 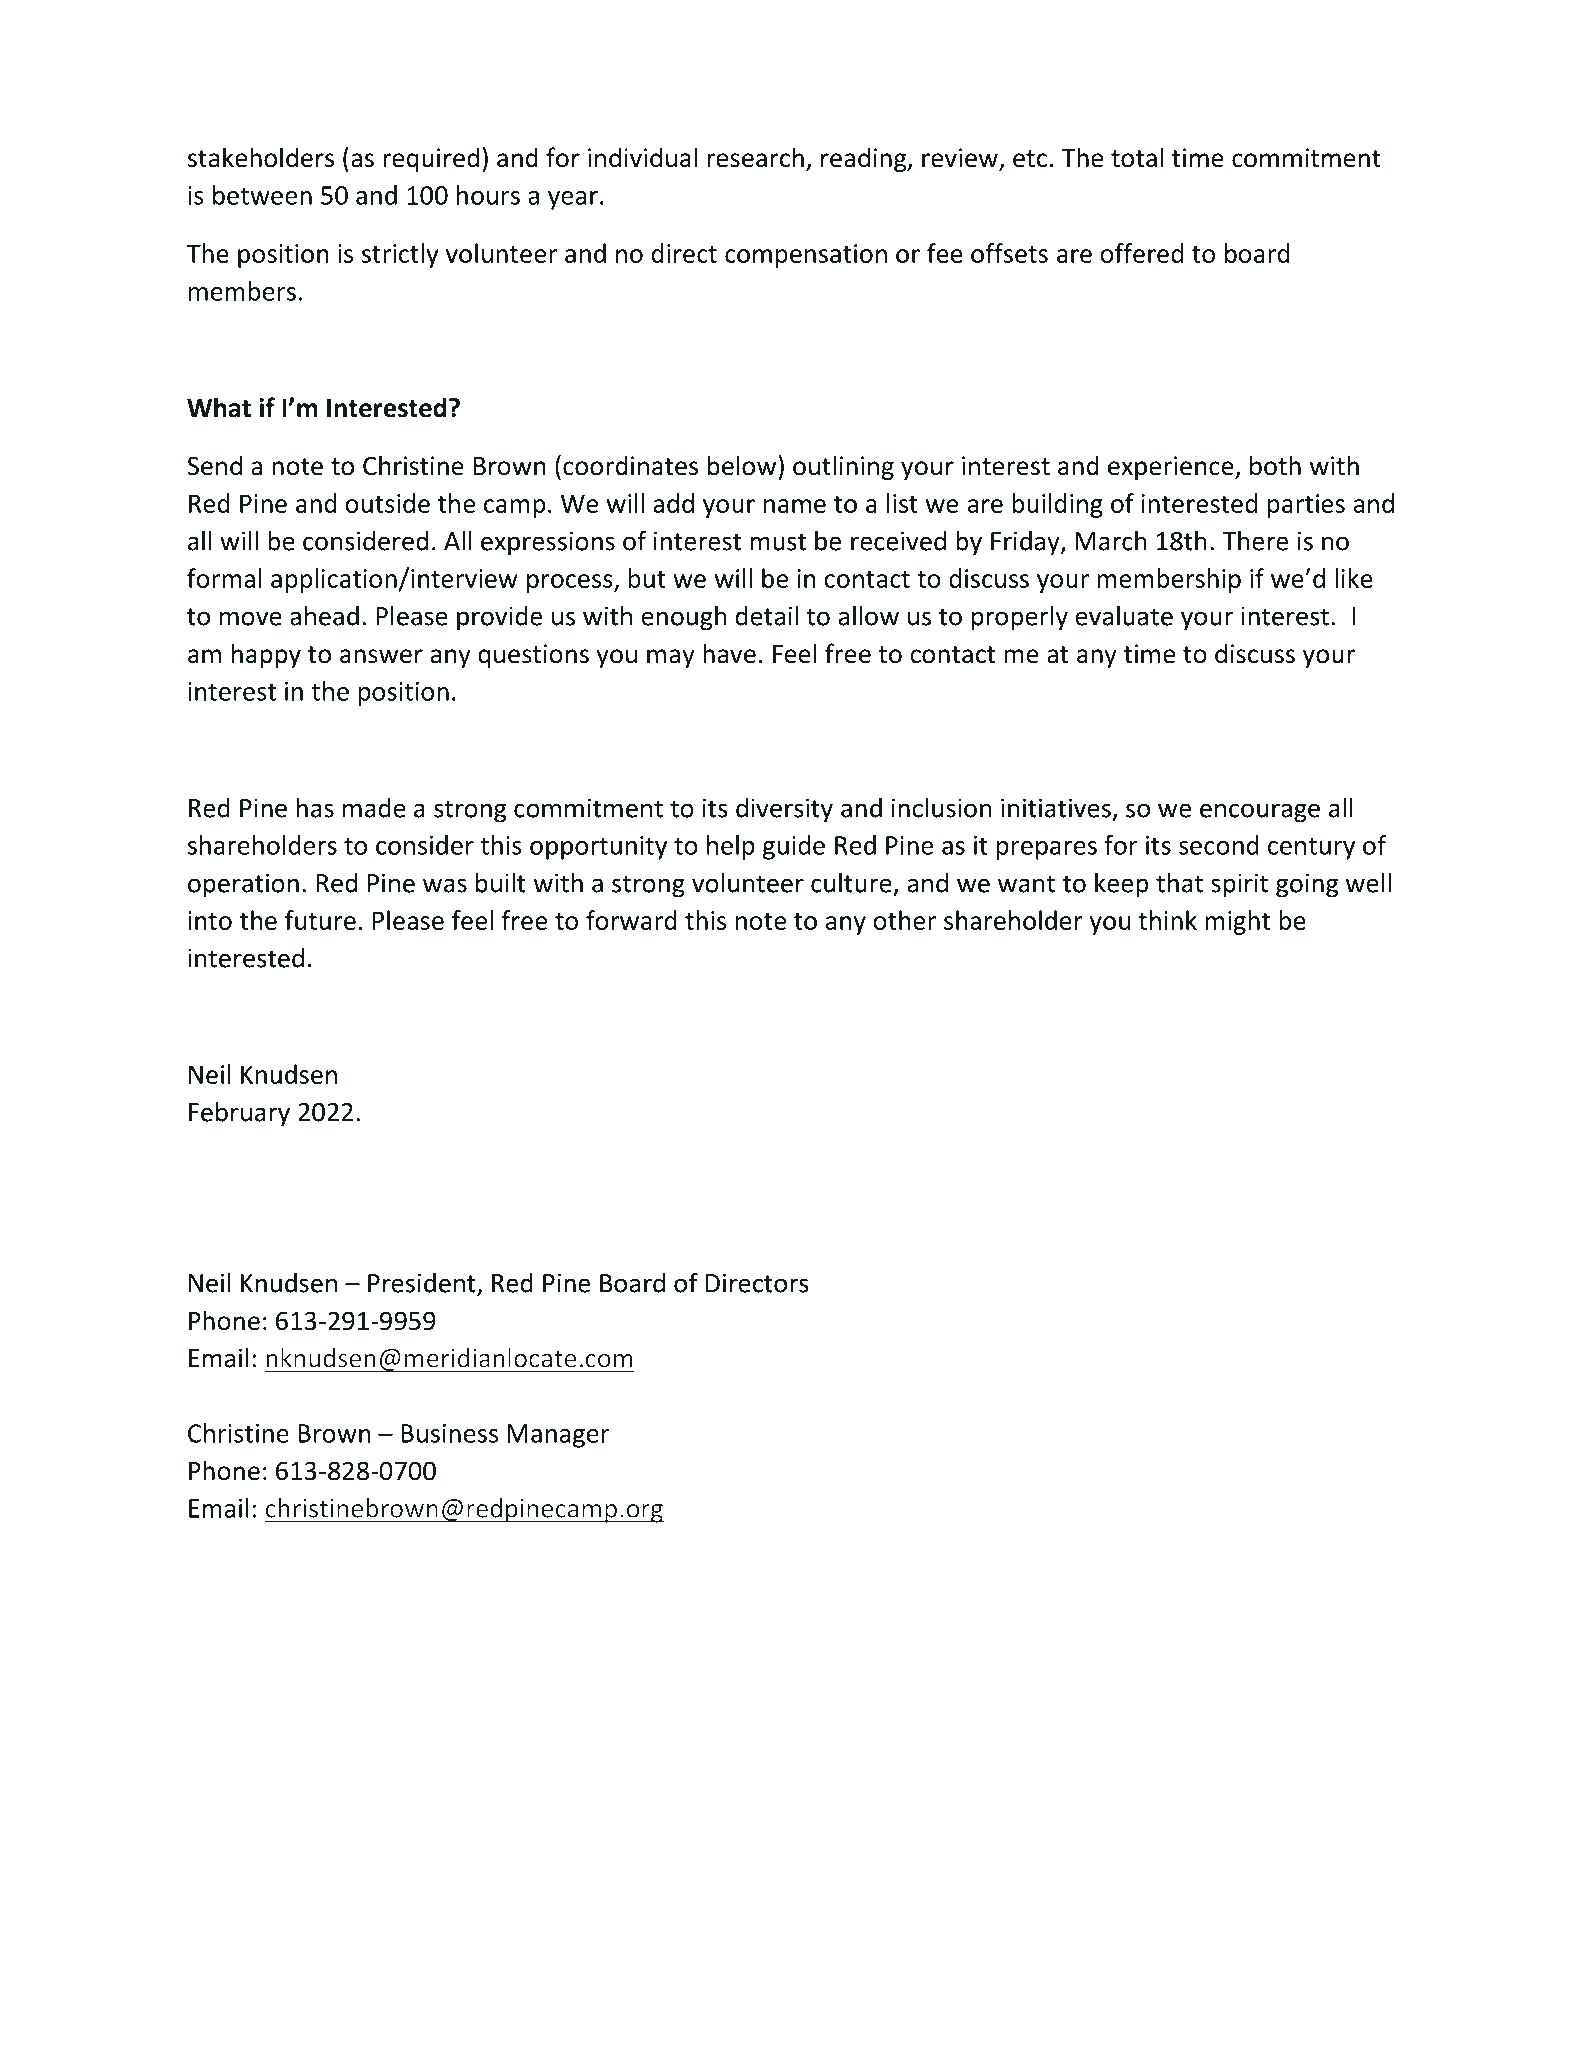 What do you see at coordinates (1275, 465) in the screenshot?
I see `both` at bounding box center [1275, 465].
